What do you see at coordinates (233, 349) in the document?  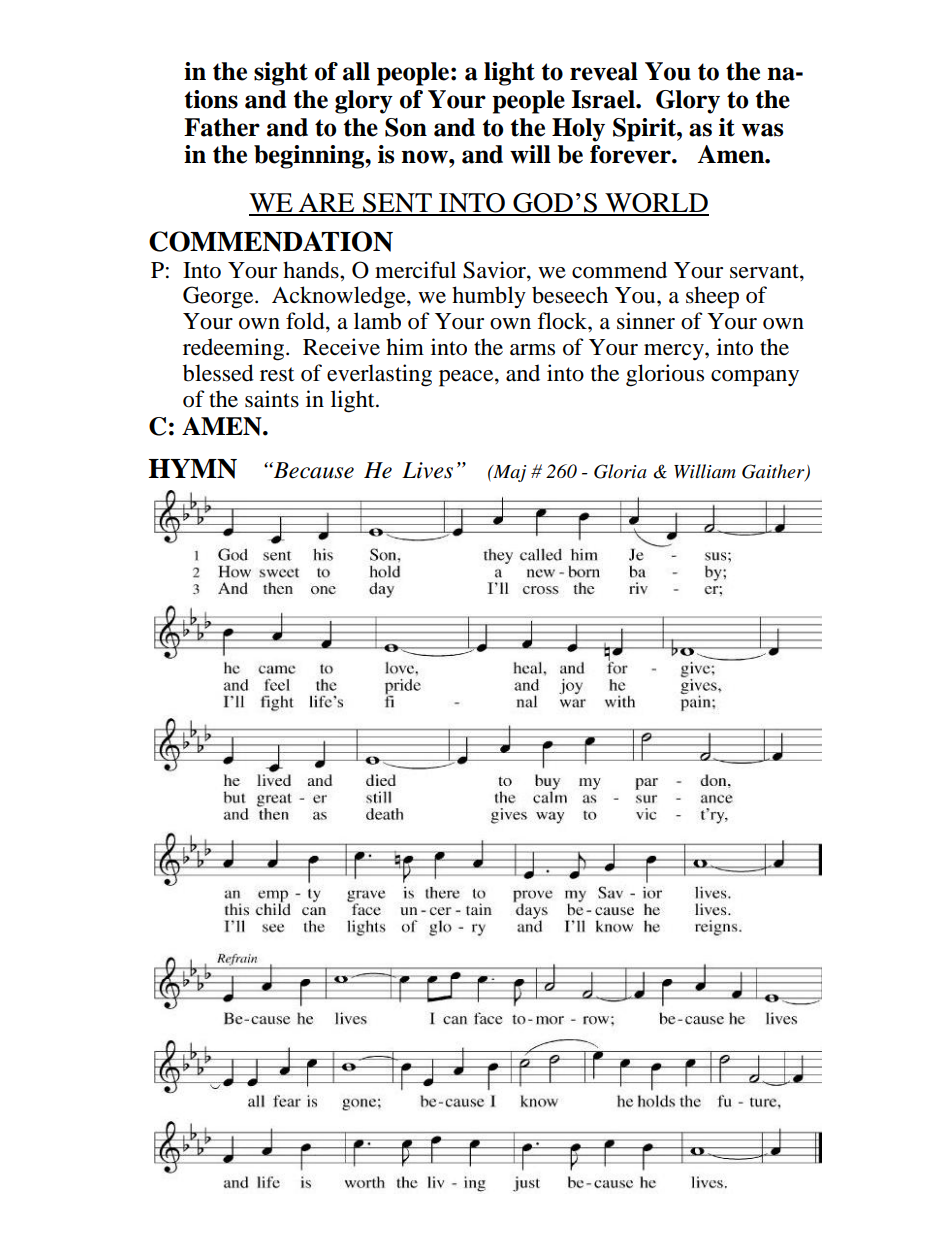 I see `redeeming` at bounding box center [233, 349].
